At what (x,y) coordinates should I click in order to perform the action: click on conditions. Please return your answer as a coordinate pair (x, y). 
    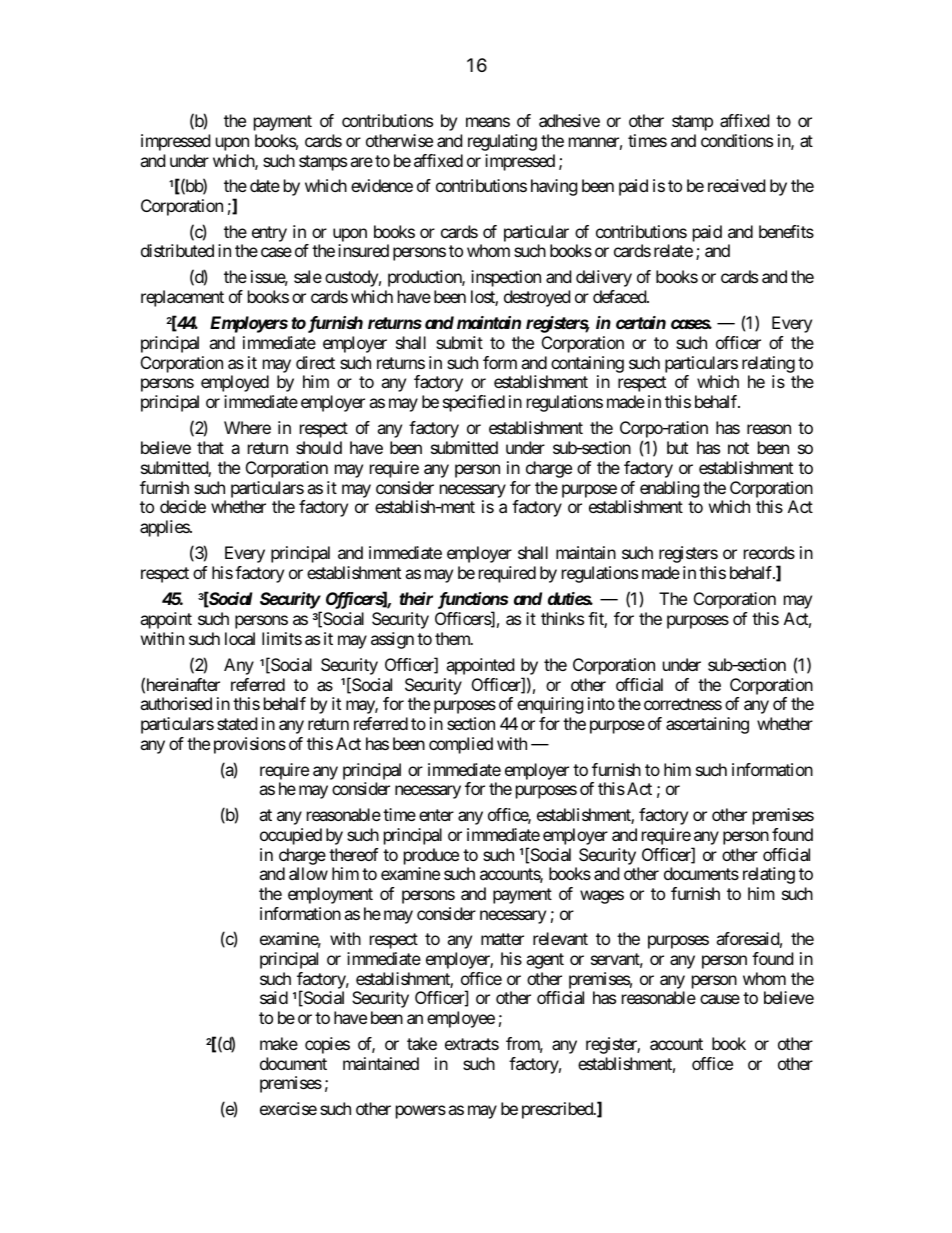
    Looking at the image, I should click on (737, 140).
